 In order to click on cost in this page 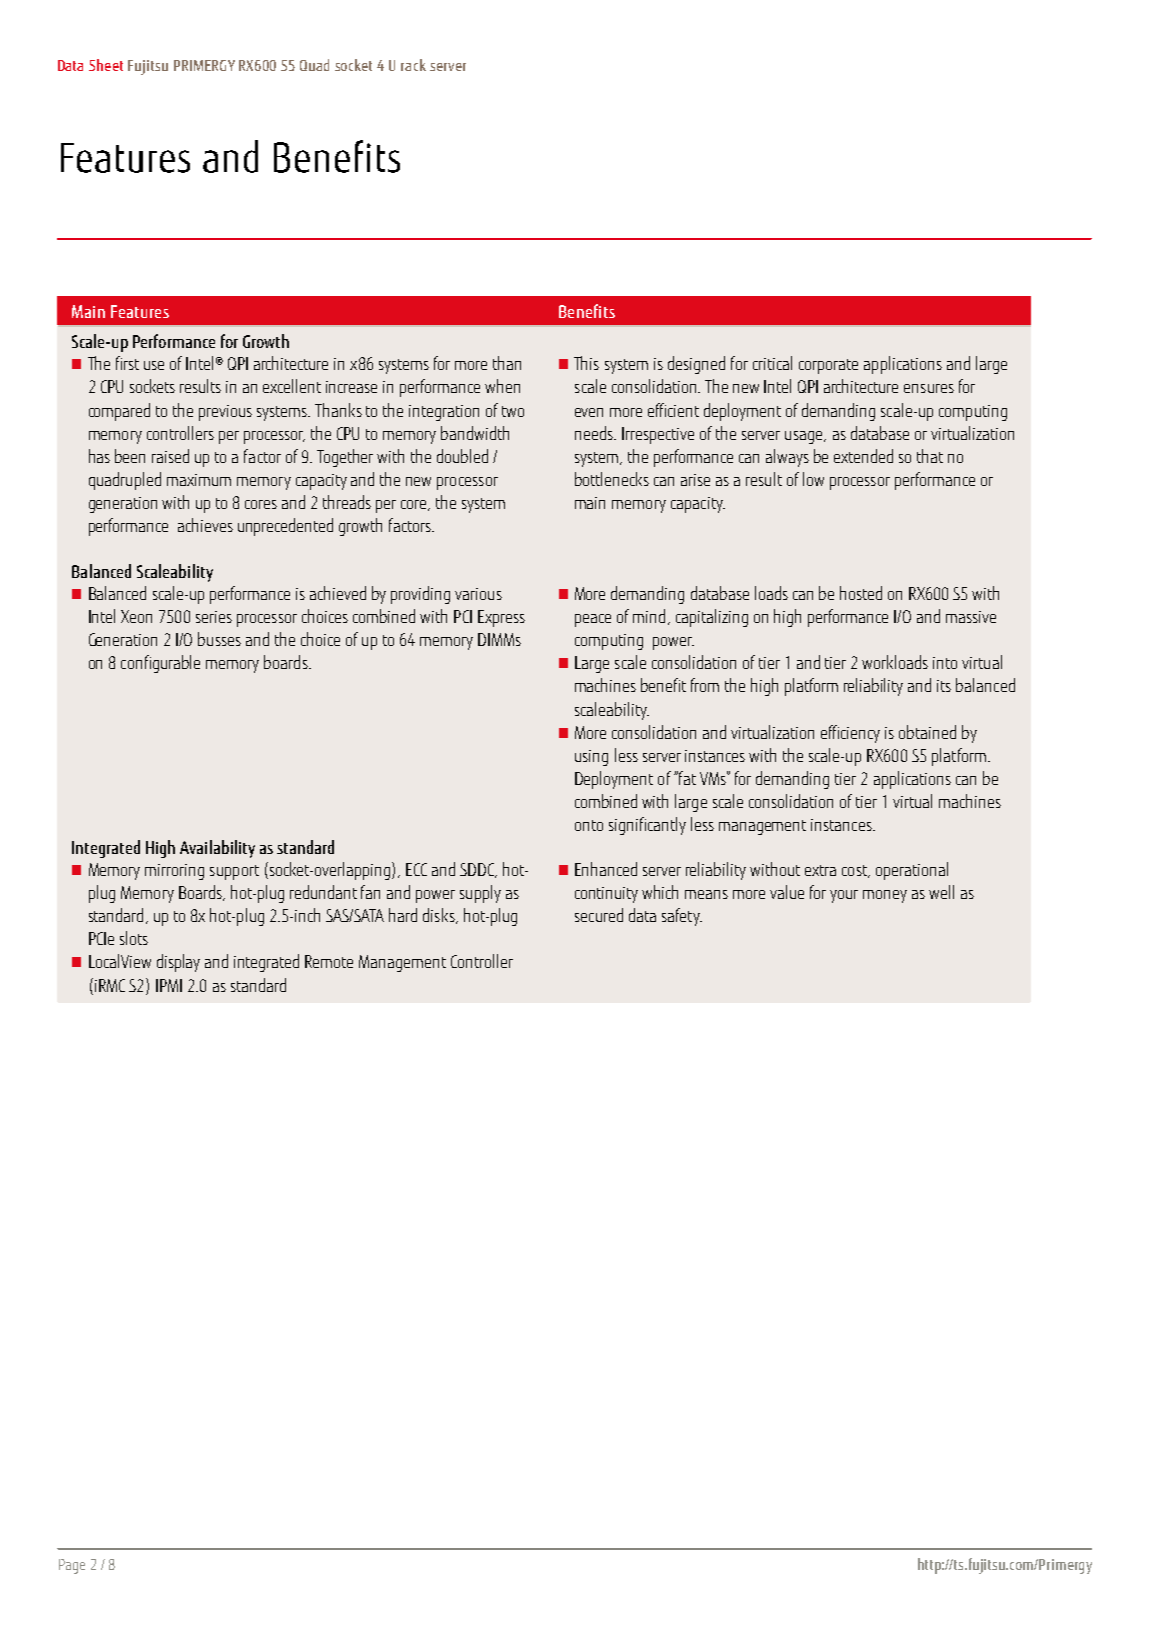, I will do `click(855, 871)`.
